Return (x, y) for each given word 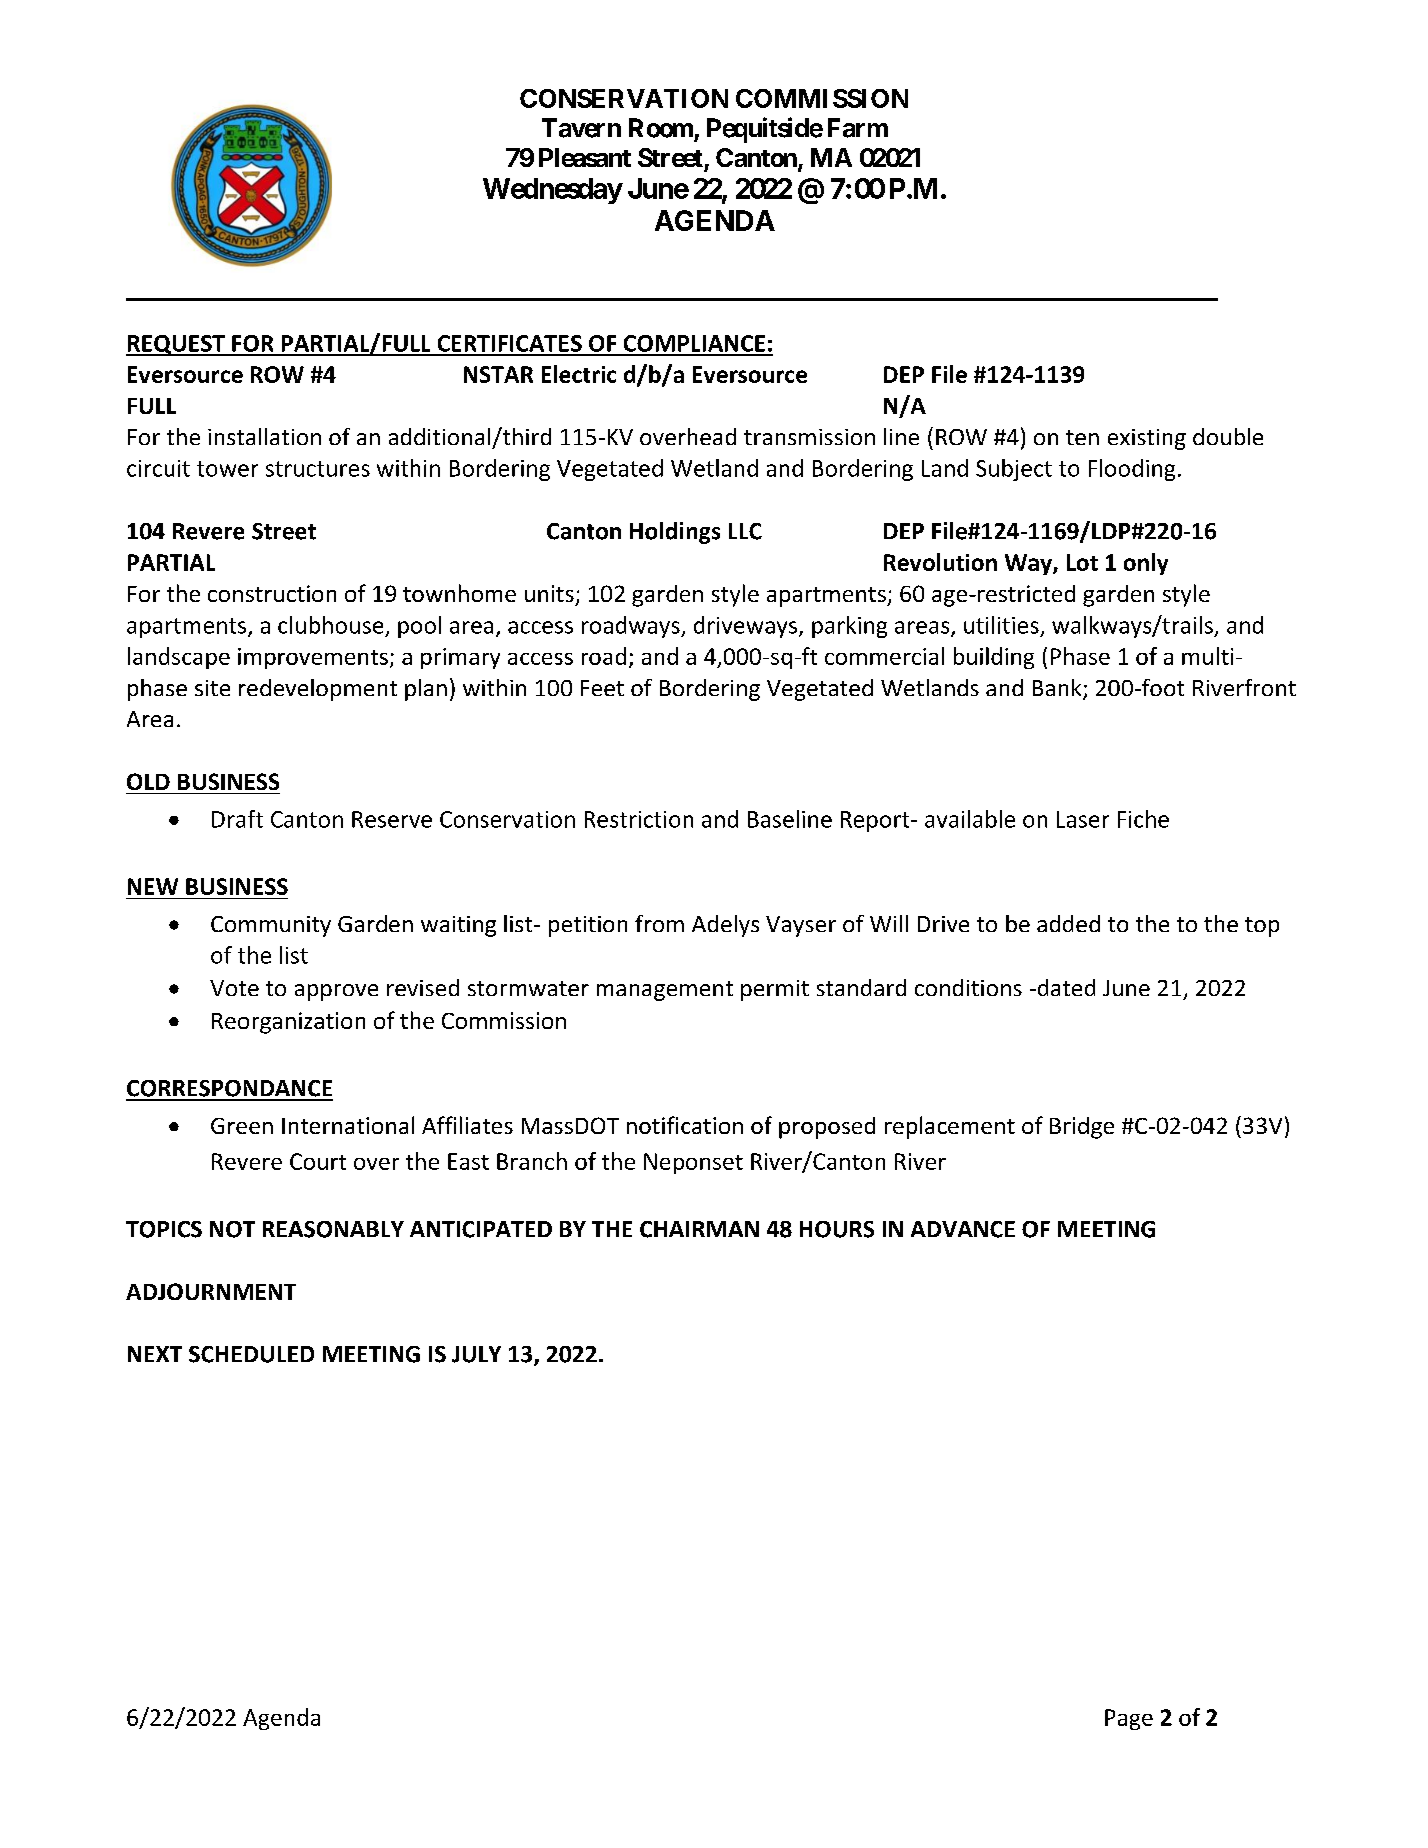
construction (272, 593)
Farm (858, 128)
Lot (1082, 562)
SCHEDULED (251, 1354)
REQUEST (176, 345)
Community (271, 926)
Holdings (675, 533)
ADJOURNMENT (211, 1291)
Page (1129, 1719)
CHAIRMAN (699, 1229)
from (659, 923)
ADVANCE (963, 1229)
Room (661, 128)
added (1068, 923)
